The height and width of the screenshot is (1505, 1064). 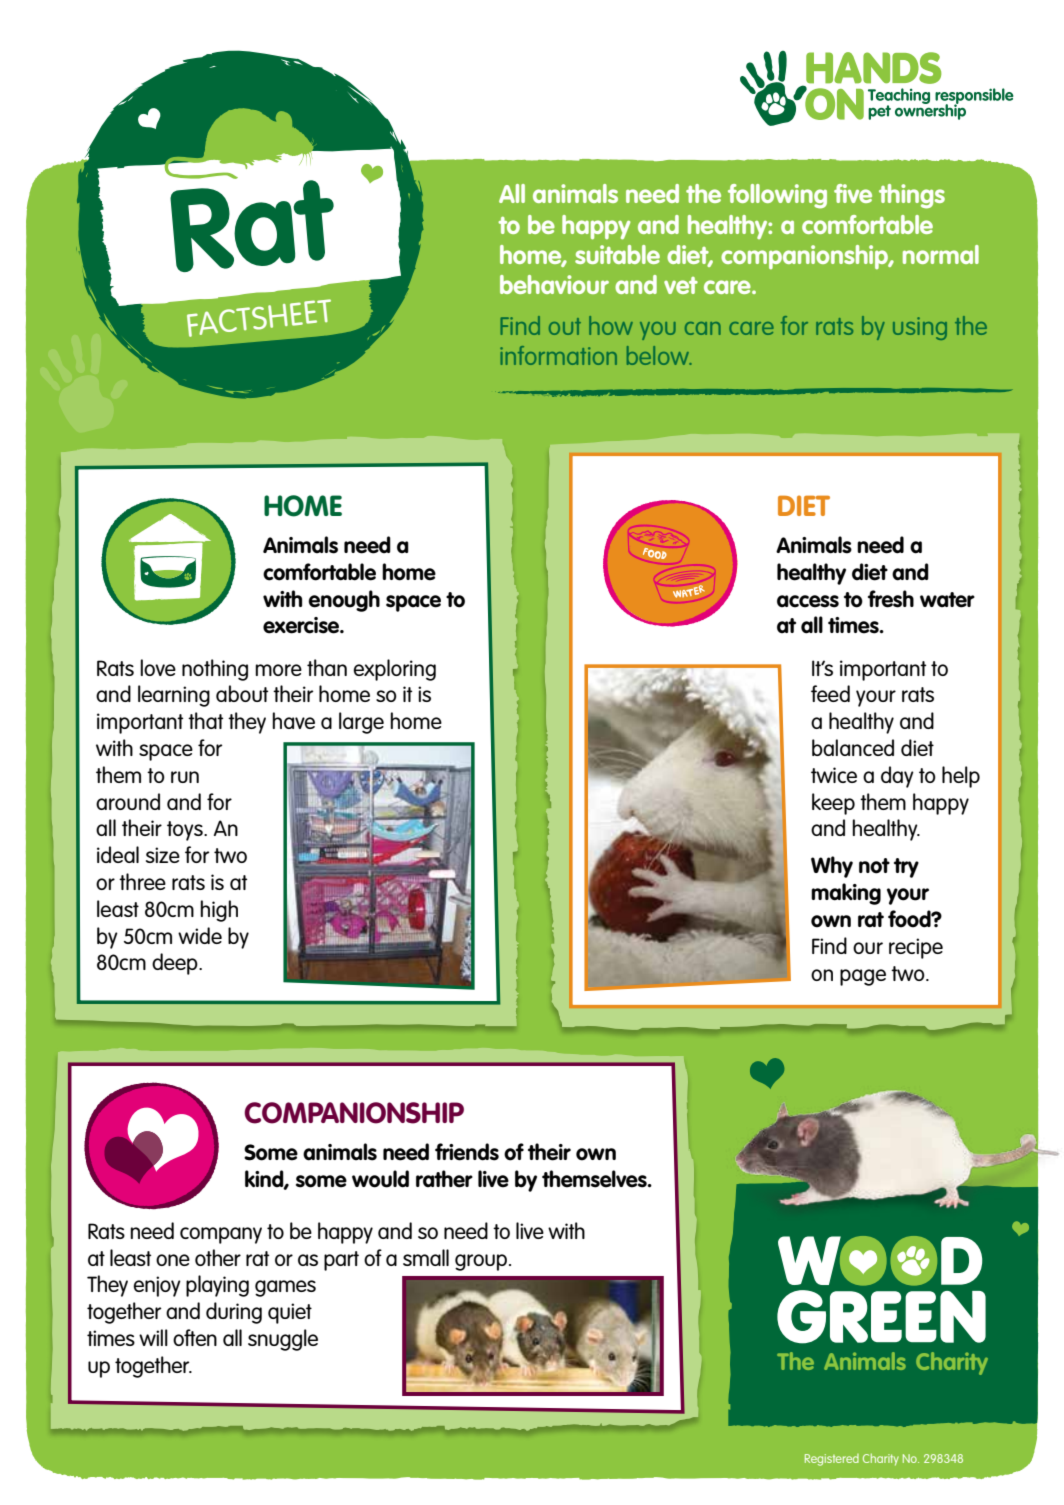 I want to click on behaviour, so click(x=554, y=284).
